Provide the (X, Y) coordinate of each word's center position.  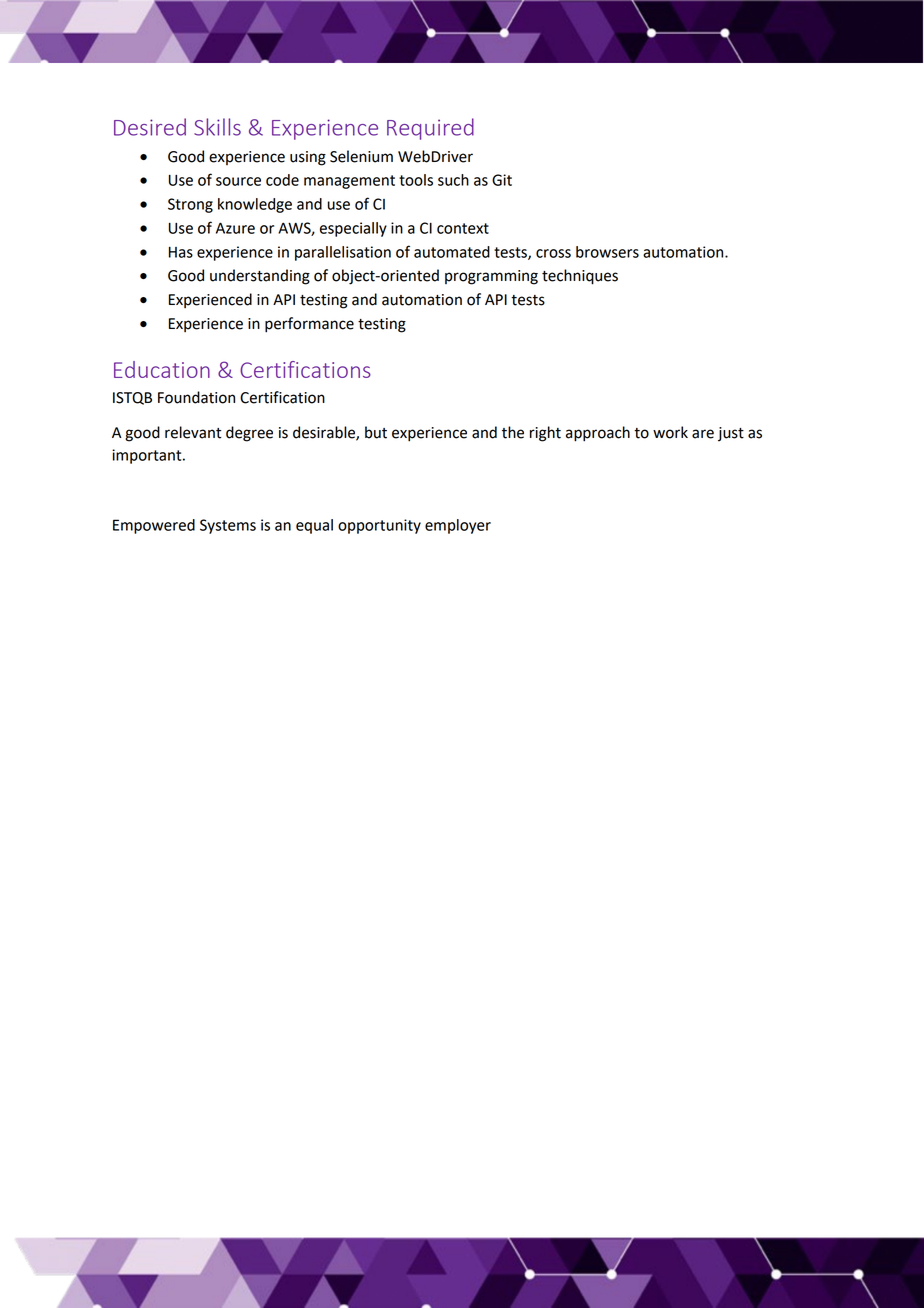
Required (430, 129)
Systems (228, 526)
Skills (217, 127)
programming (491, 277)
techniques (580, 277)
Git (502, 180)
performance (309, 325)
